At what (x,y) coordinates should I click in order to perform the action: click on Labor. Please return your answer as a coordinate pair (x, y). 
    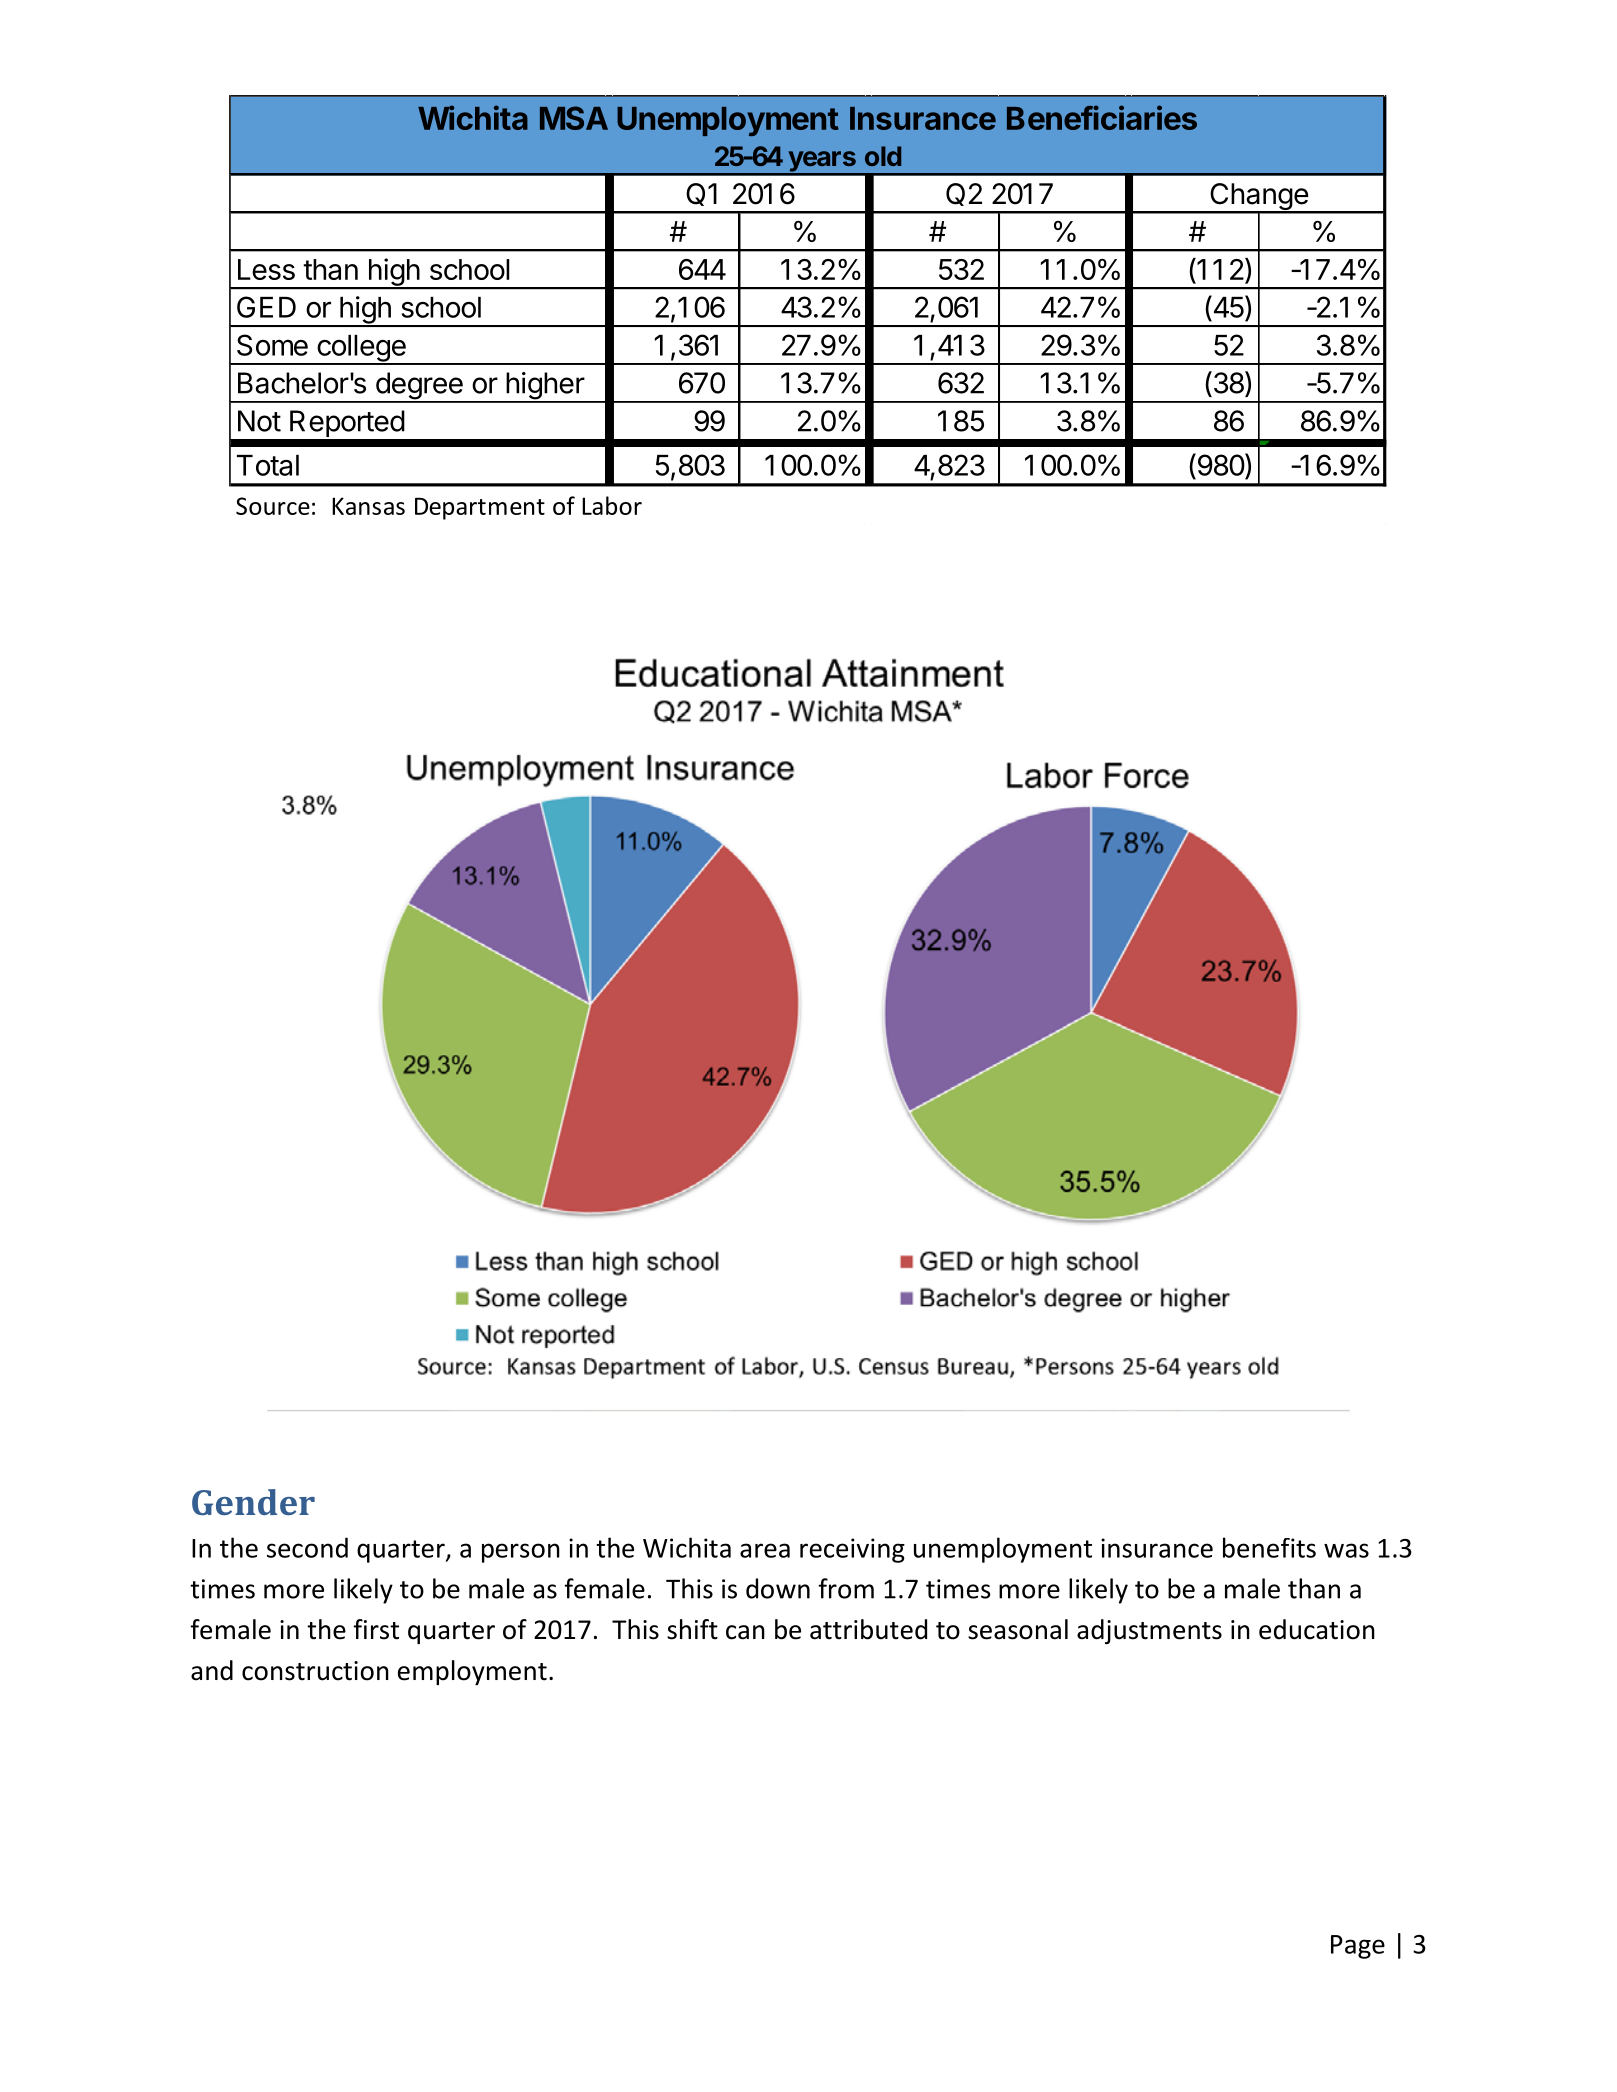
    Looking at the image, I should click on (612, 505).
